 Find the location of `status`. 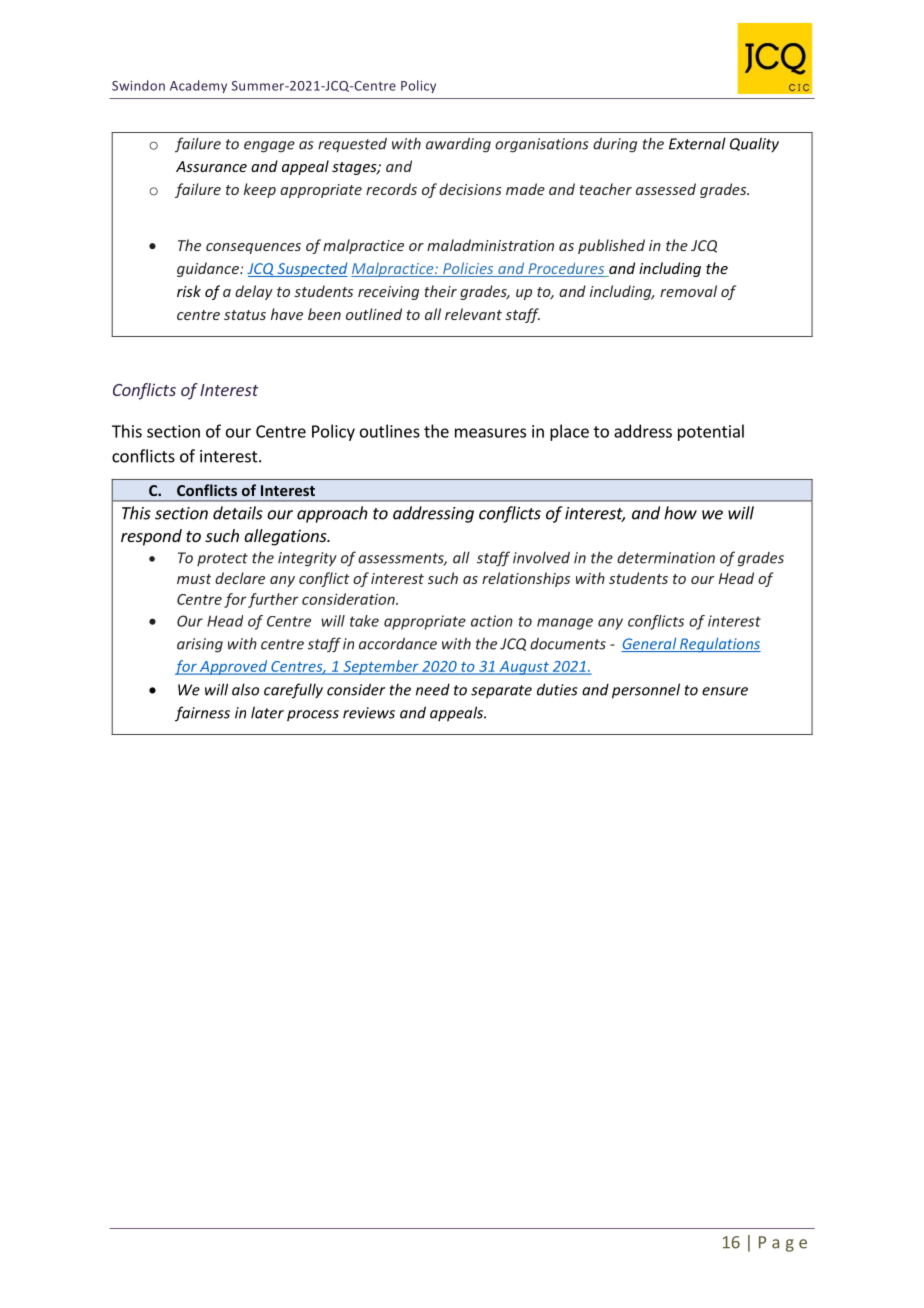

status is located at coordinates (245, 315).
